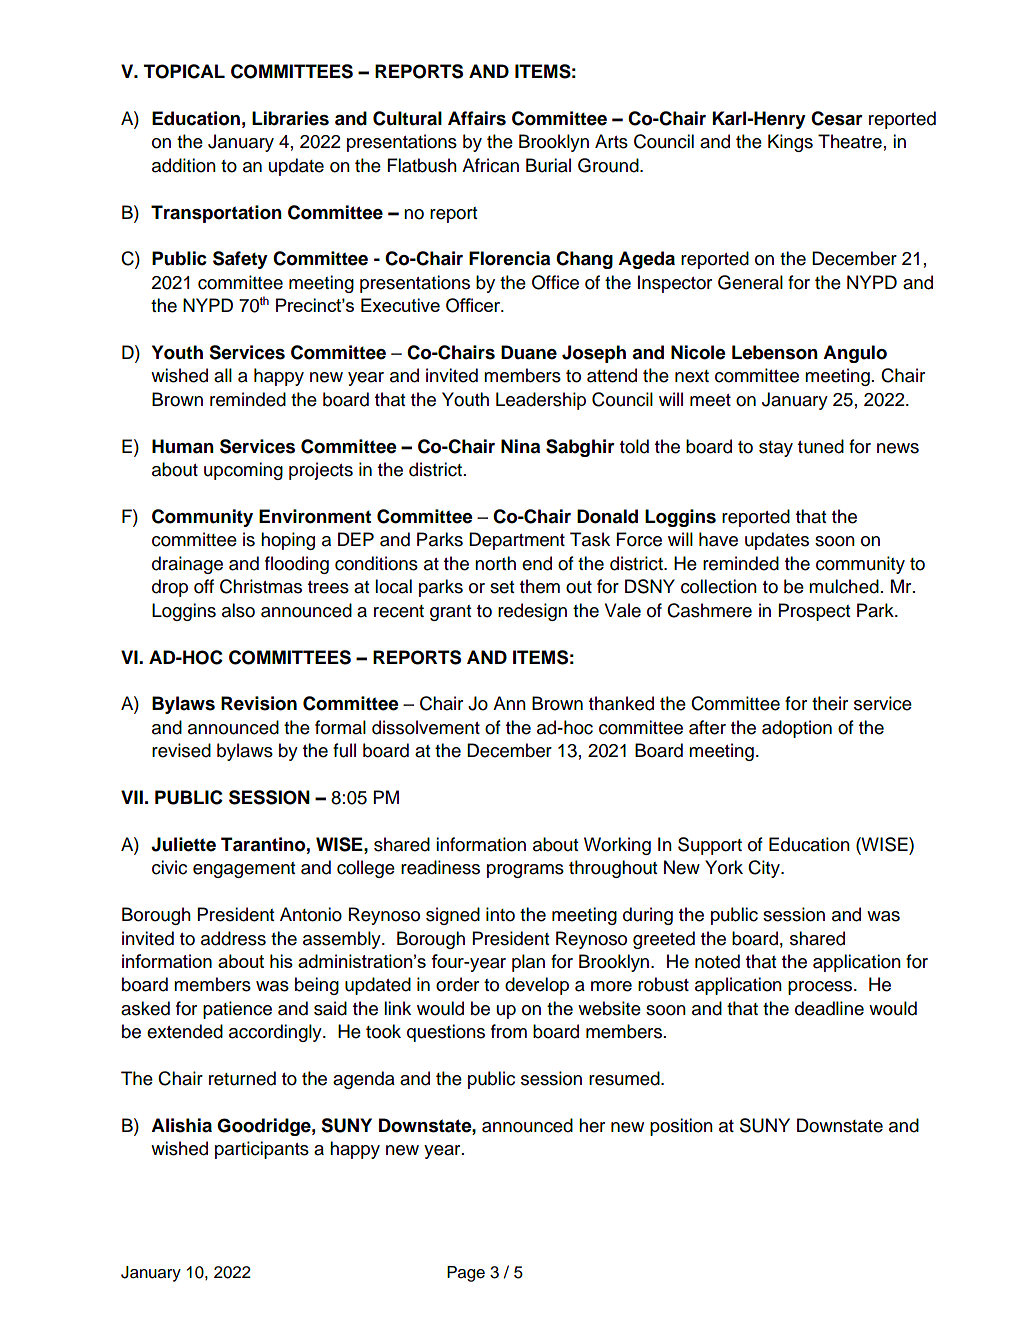  I want to click on Cesar, so click(837, 118).
